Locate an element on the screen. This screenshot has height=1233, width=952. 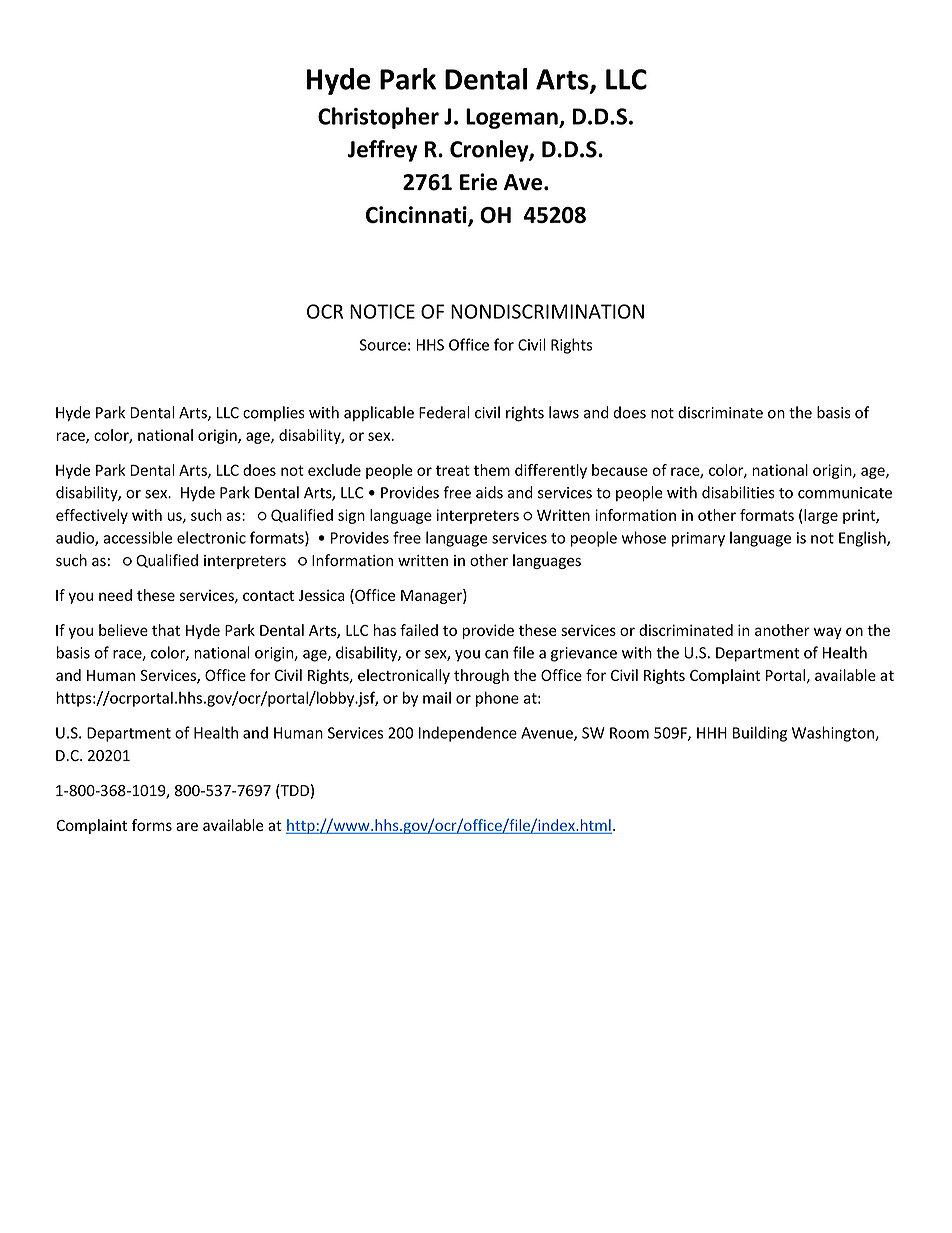
Erie is located at coordinates (478, 182).
